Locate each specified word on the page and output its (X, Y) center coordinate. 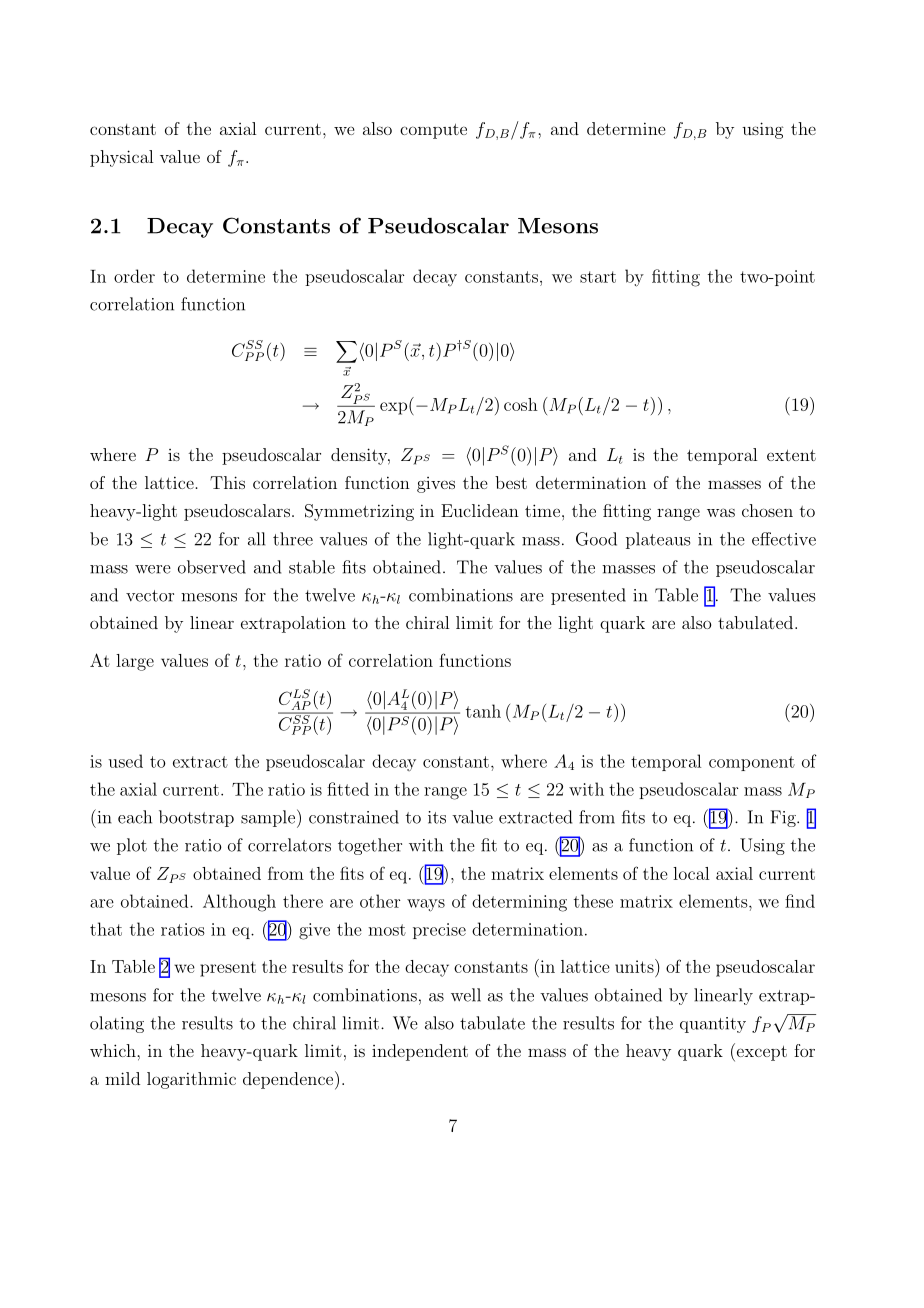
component (752, 763)
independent (420, 1052)
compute (433, 131)
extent (791, 455)
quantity (713, 1025)
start (598, 277)
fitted (348, 789)
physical (121, 158)
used (125, 761)
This (227, 482)
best (511, 482)
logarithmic (191, 1080)
